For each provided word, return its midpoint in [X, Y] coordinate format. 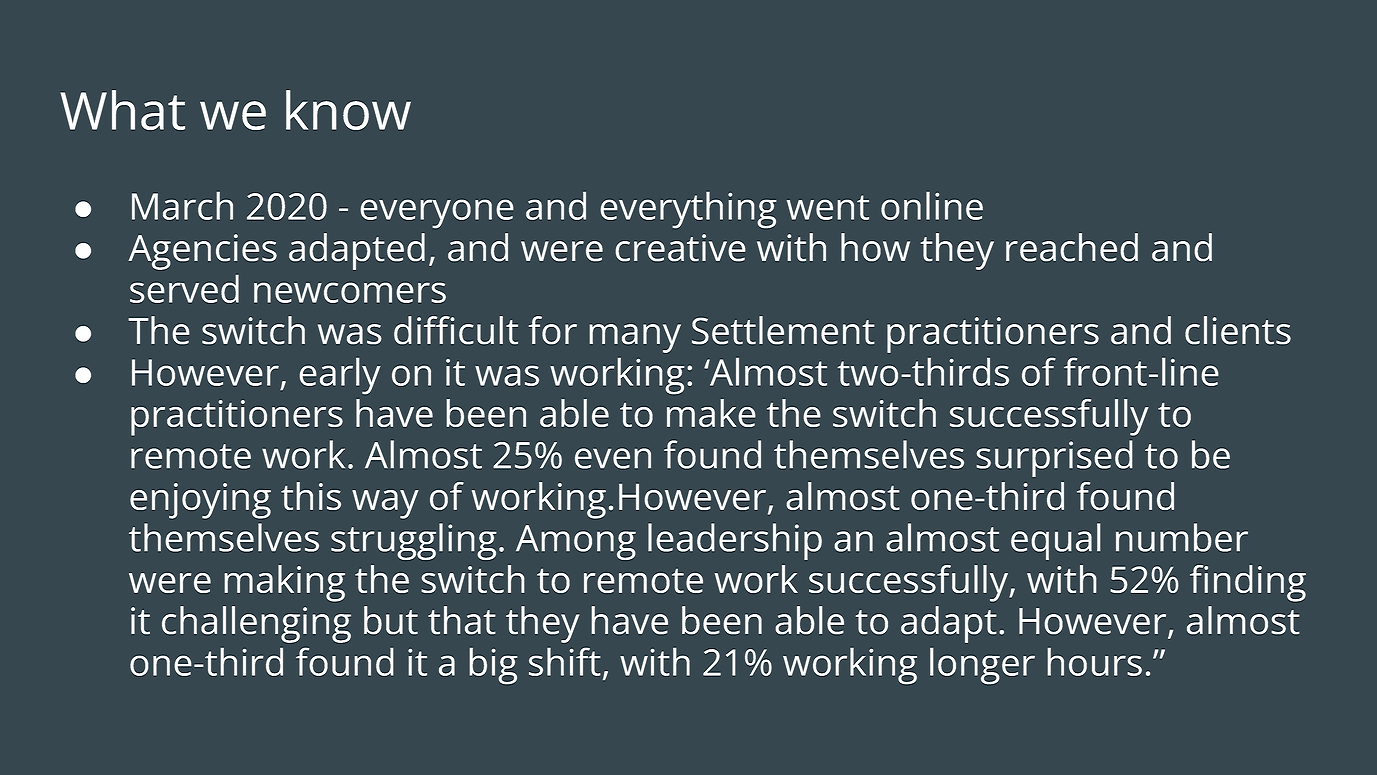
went [828, 207]
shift [565, 662]
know [348, 110]
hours [1094, 662]
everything [688, 210]
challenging [256, 624]
